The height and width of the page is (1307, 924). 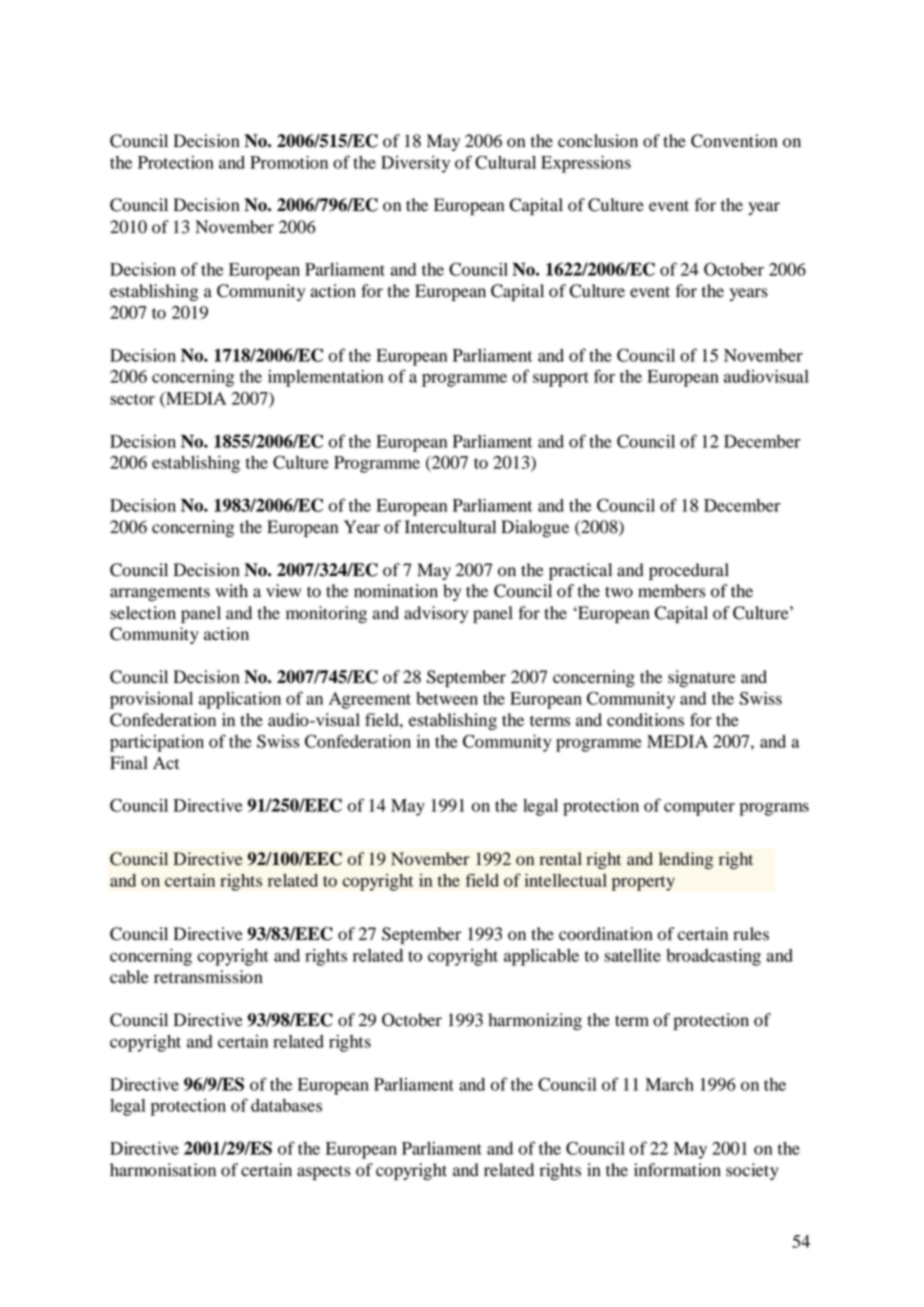 What do you see at coordinates (323, 1172) in the page?
I see `aspects` at bounding box center [323, 1172].
